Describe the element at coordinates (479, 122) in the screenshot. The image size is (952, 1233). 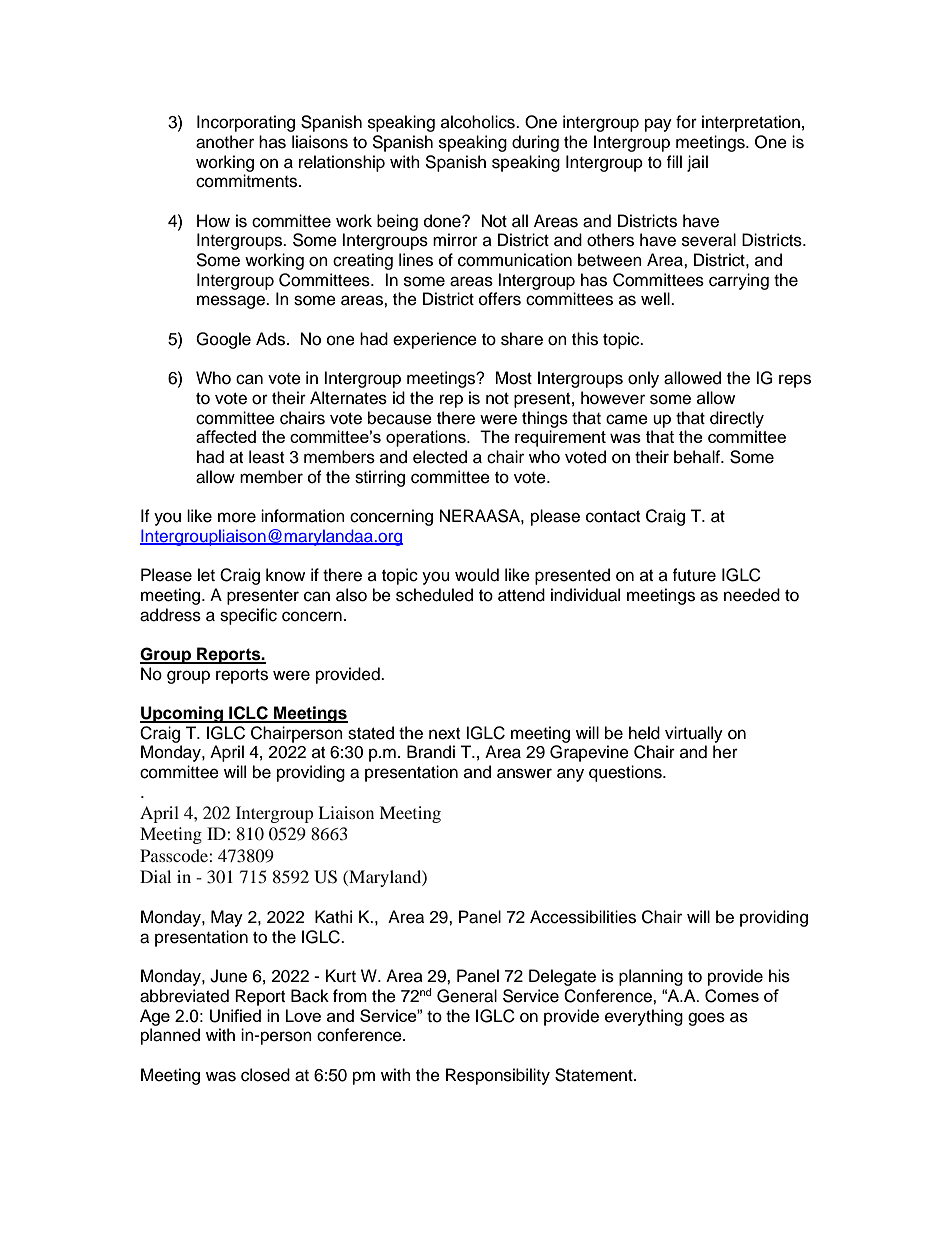
I see `alcoholics` at that location.
